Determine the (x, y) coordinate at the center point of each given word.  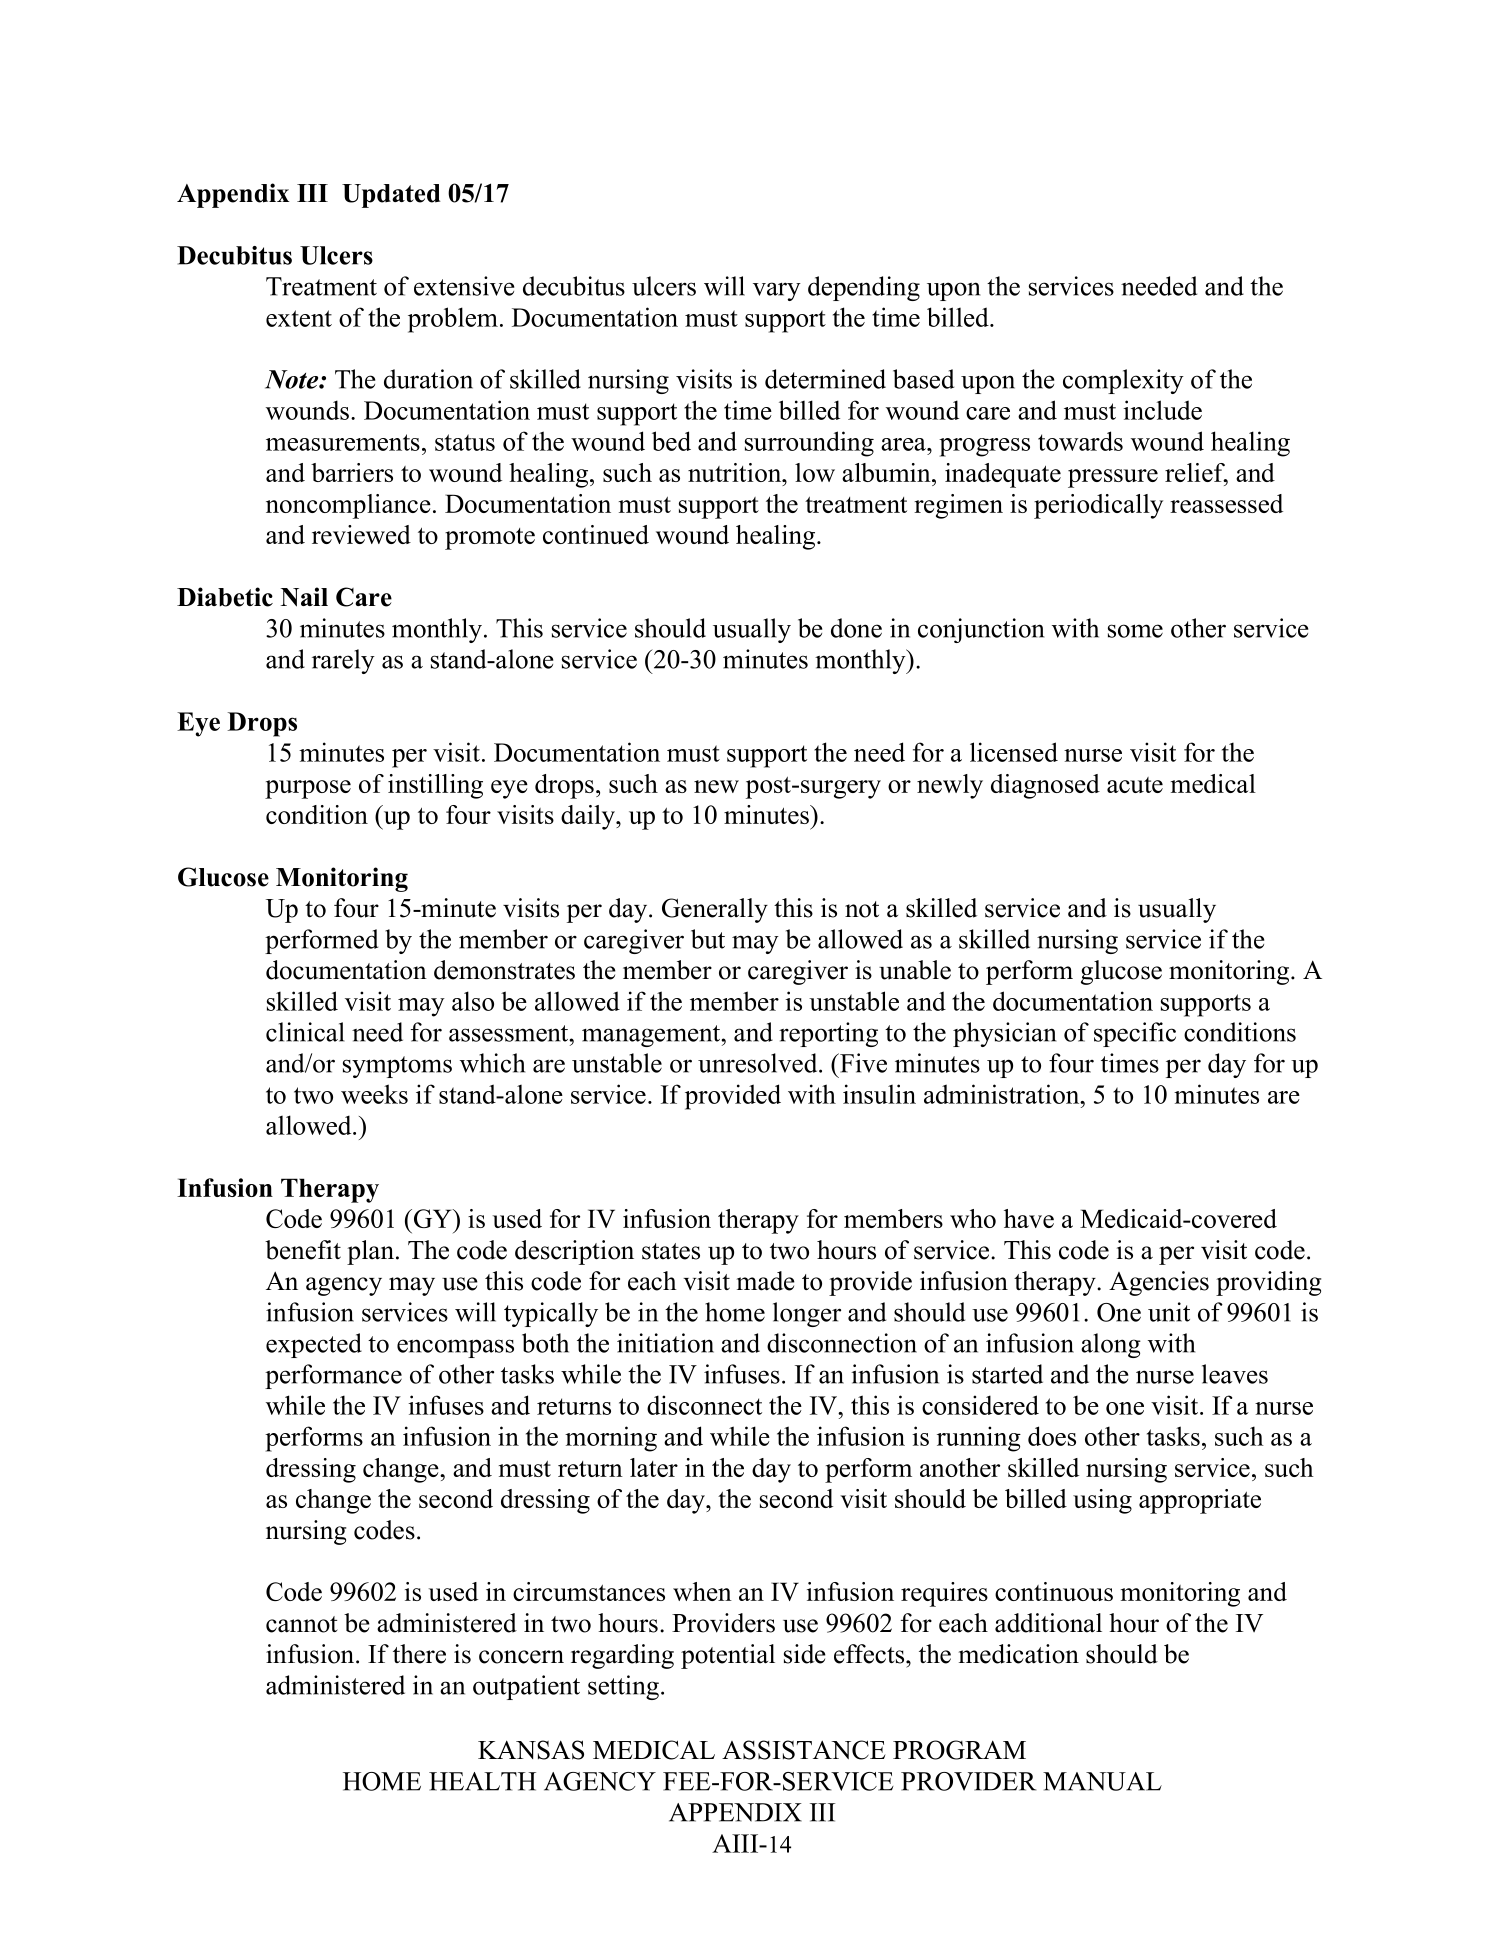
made (766, 1281)
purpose (308, 789)
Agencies (1159, 1283)
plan (372, 1252)
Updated (391, 196)
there (419, 1654)
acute (1135, 785)
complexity (1123, 381)
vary (777, 291)
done (856, 628)
